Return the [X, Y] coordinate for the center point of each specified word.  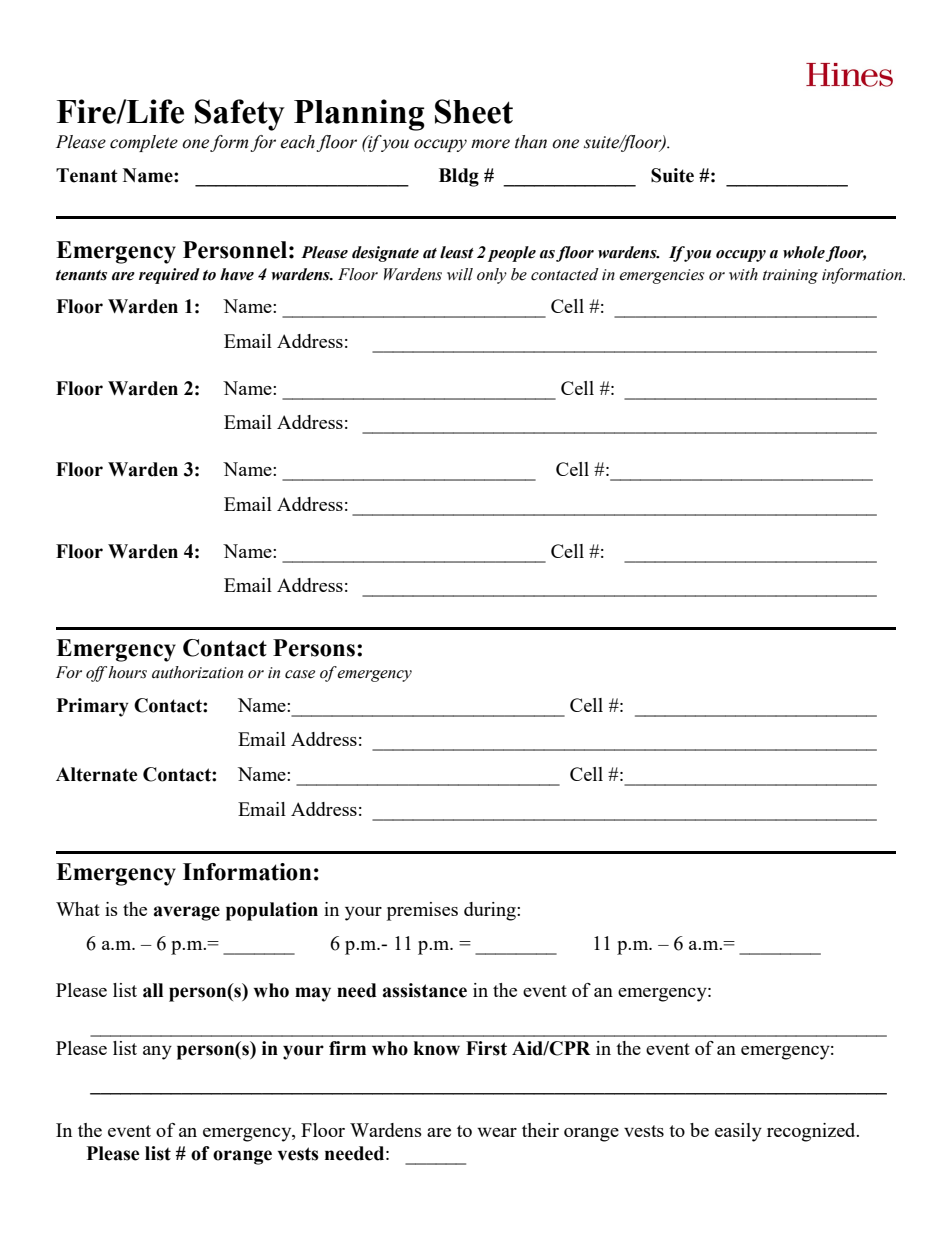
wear [497, 1132]
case [300, 674]
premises [422, 911]
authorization [197, 672]
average [186, 913]
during [491, 911]
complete [144, 143]
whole [804, 252]
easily [738, 1132]
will [460, 274]
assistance [424, 990]
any [157, 1053]
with [743, 274]
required [169, 276]
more [490, 144]
